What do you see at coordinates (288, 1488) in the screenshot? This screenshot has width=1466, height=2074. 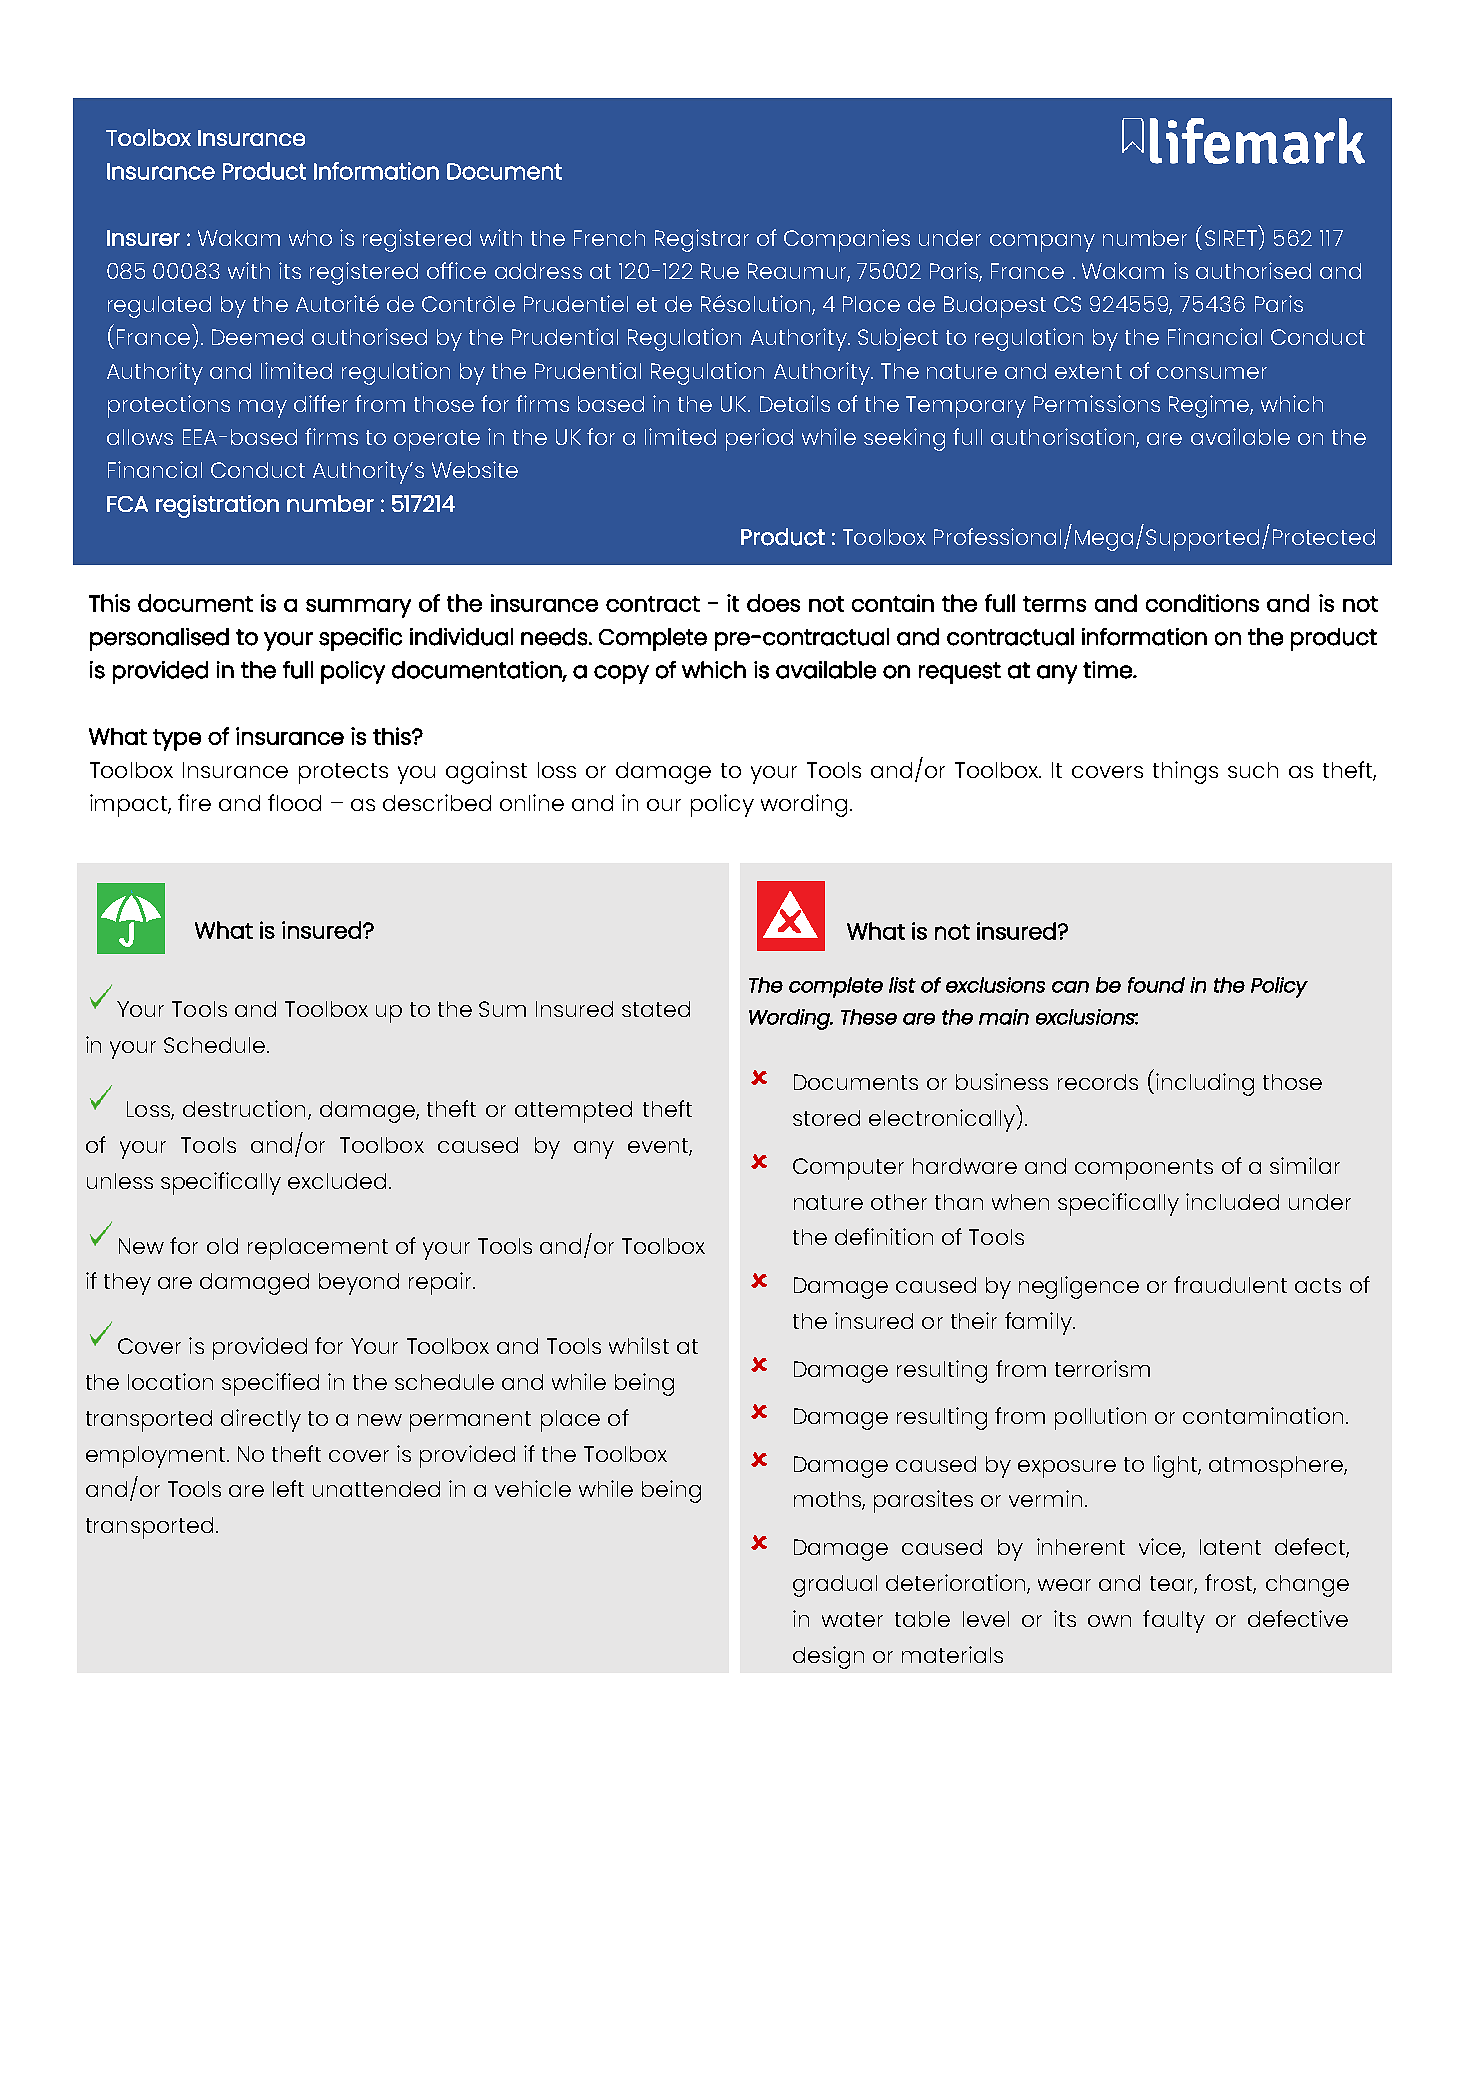 I see `left` at bounding box center [288, 1488].
